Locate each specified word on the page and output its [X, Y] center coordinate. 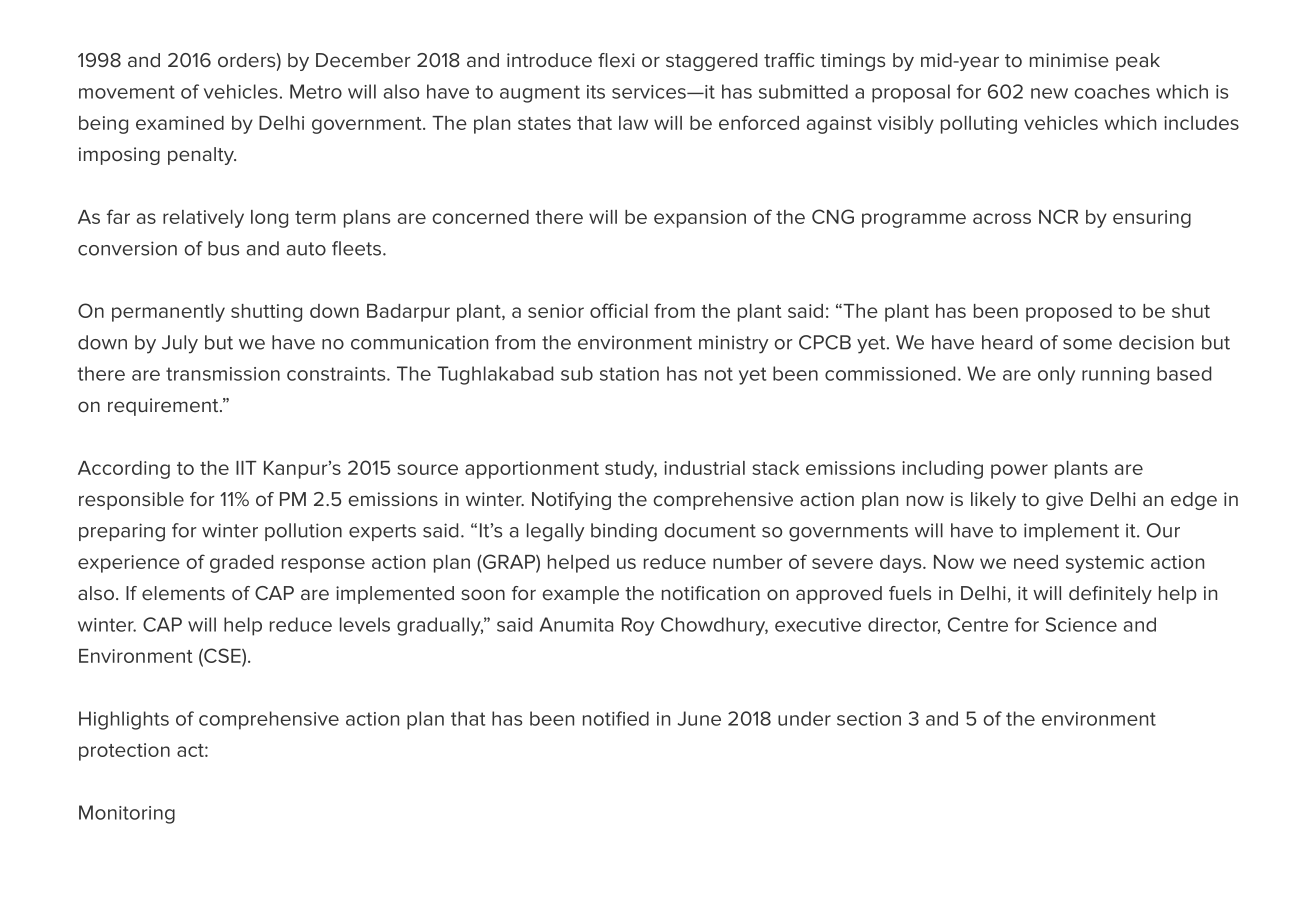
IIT [246, 468]
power [1019, 471]
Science [1081, 624]
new [1049, 93]
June [699, 718]
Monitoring [127, 814]
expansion [700, 219]
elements [183, 593]
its [596, 92]
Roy [638, 626]
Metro [316, 91]
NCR [1058, 216]
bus [223, 248]
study [631, 470]
